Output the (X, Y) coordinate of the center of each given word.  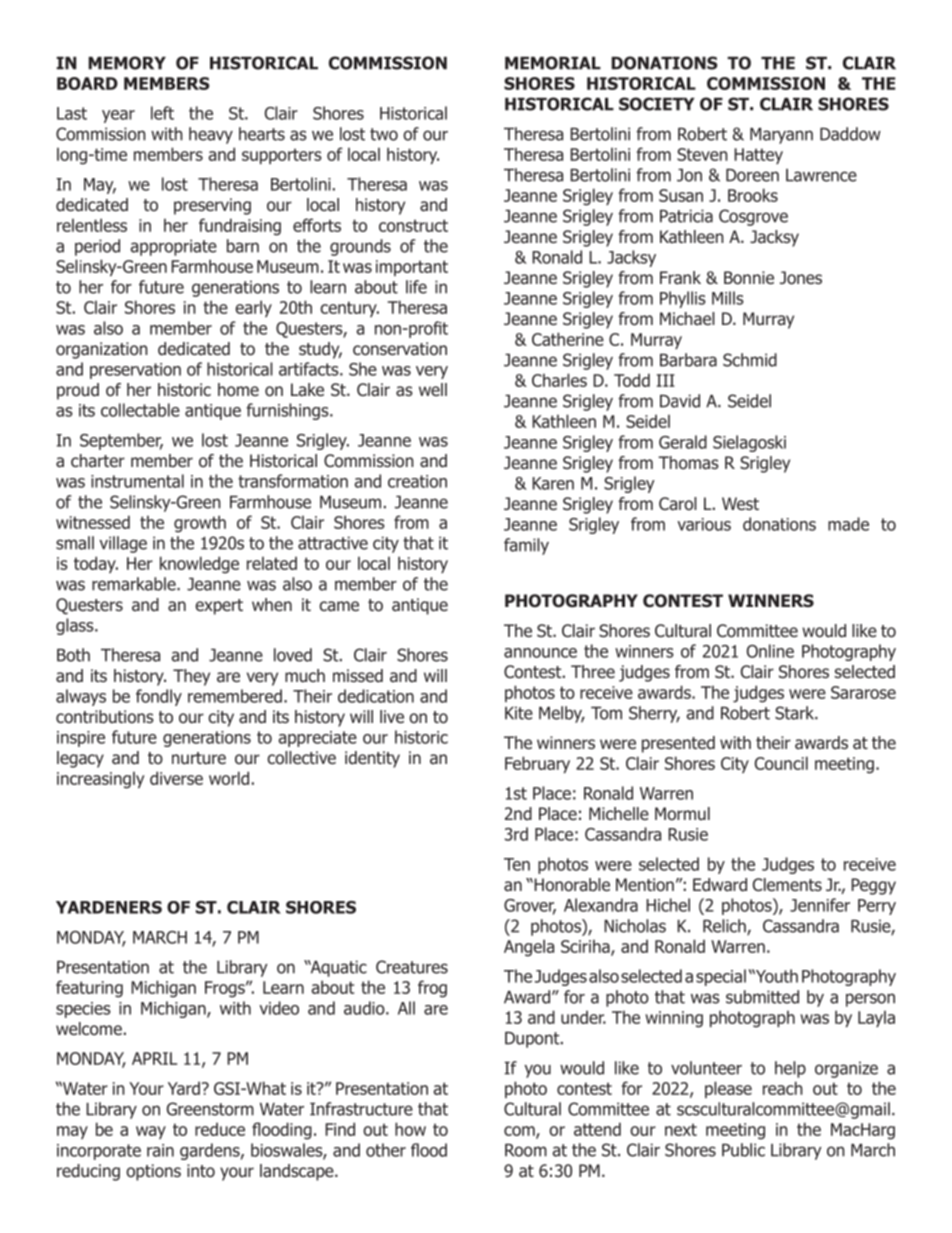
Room (526, 1150)
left (162, 113)
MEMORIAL (553, 63)
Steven (702, 154)
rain (160, 1150)
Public (743, 1150)
